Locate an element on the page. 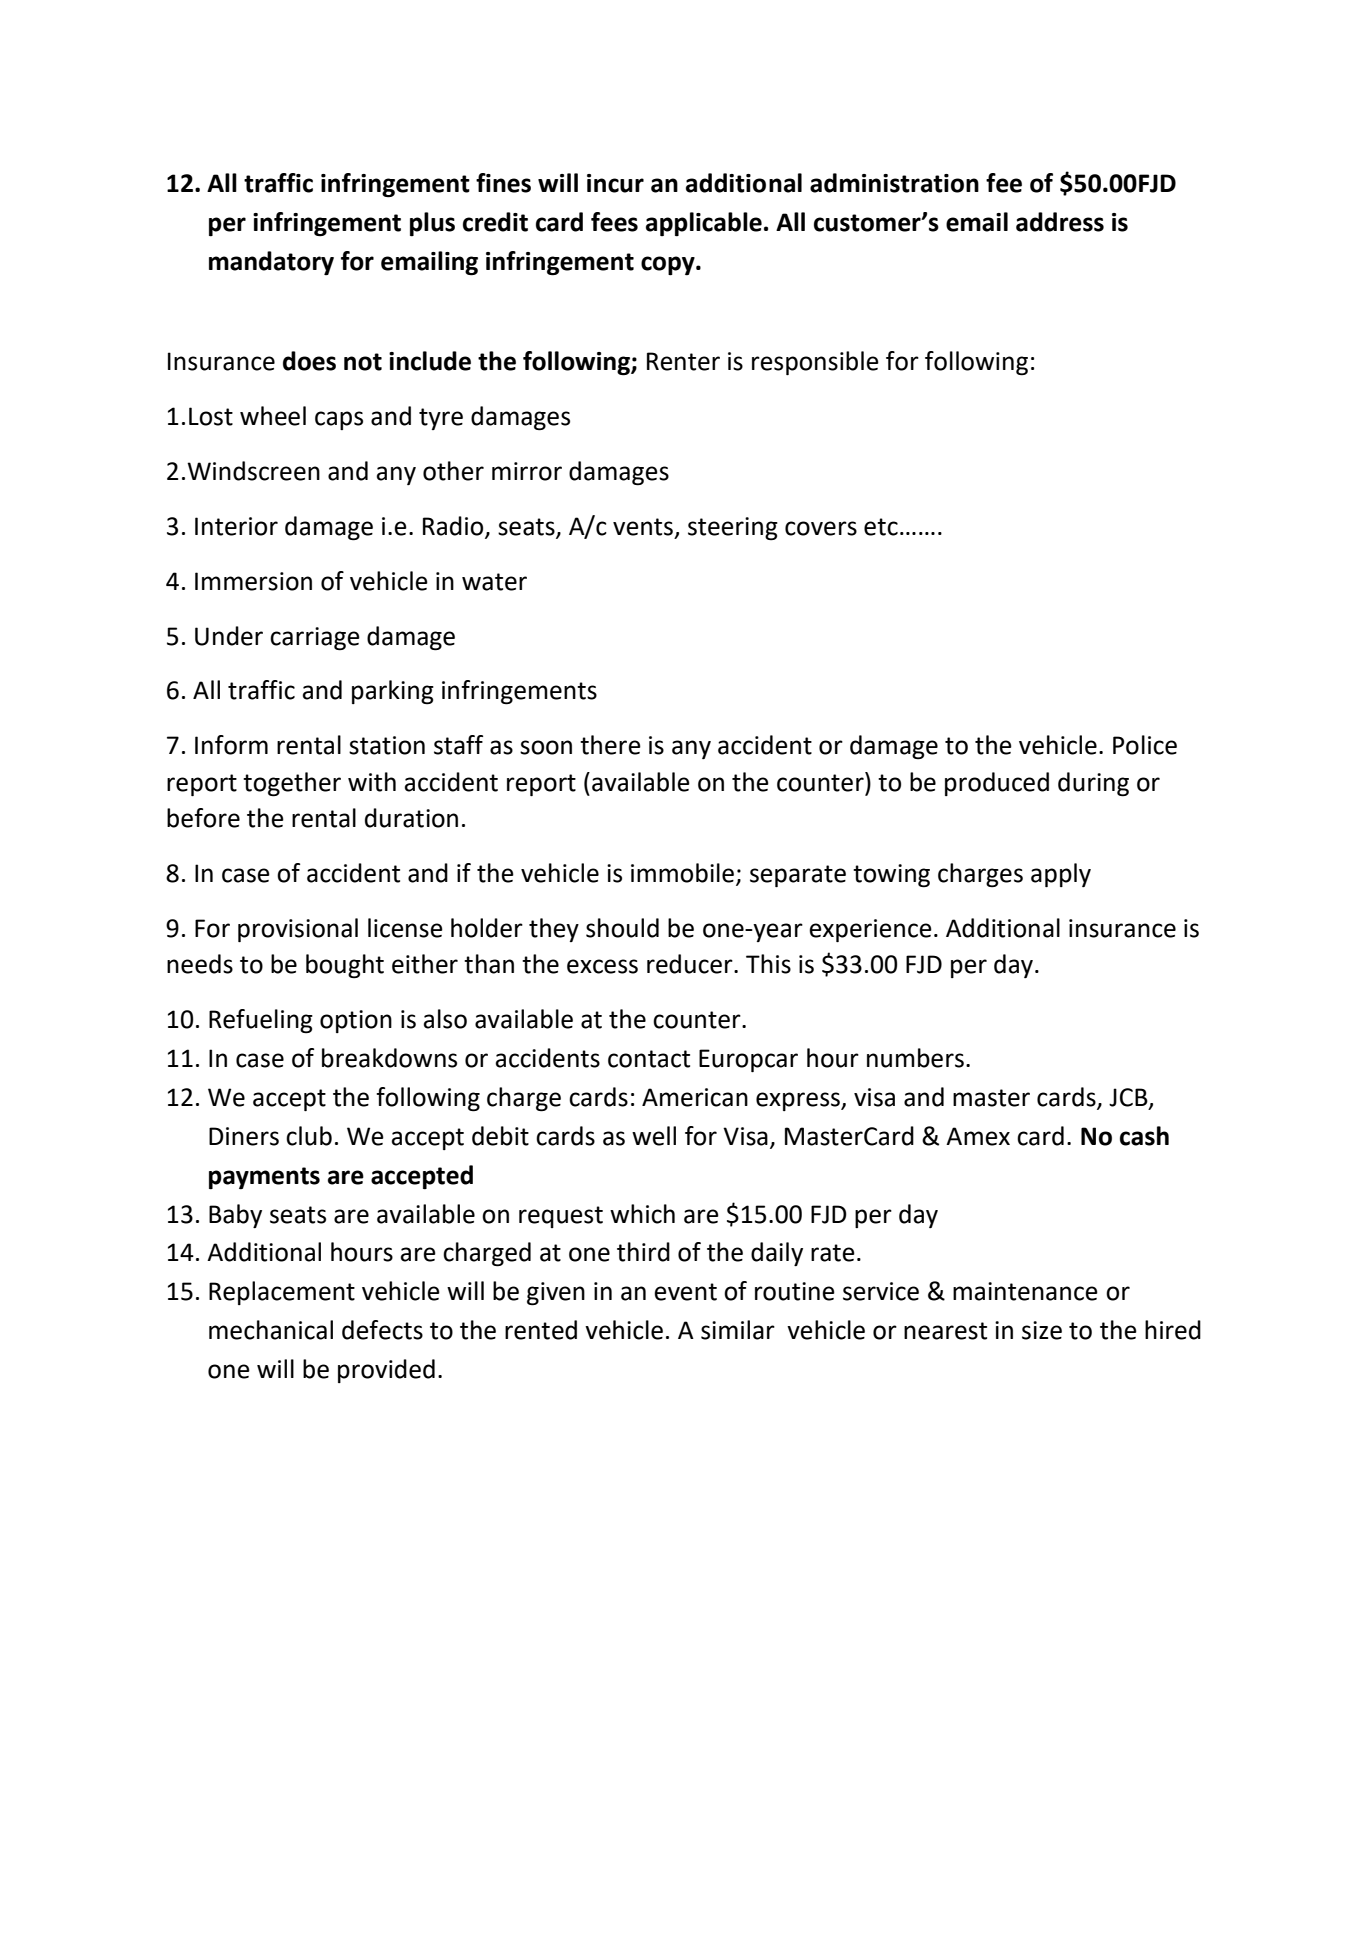  JCB is located at coordinates (1129, 1098).
